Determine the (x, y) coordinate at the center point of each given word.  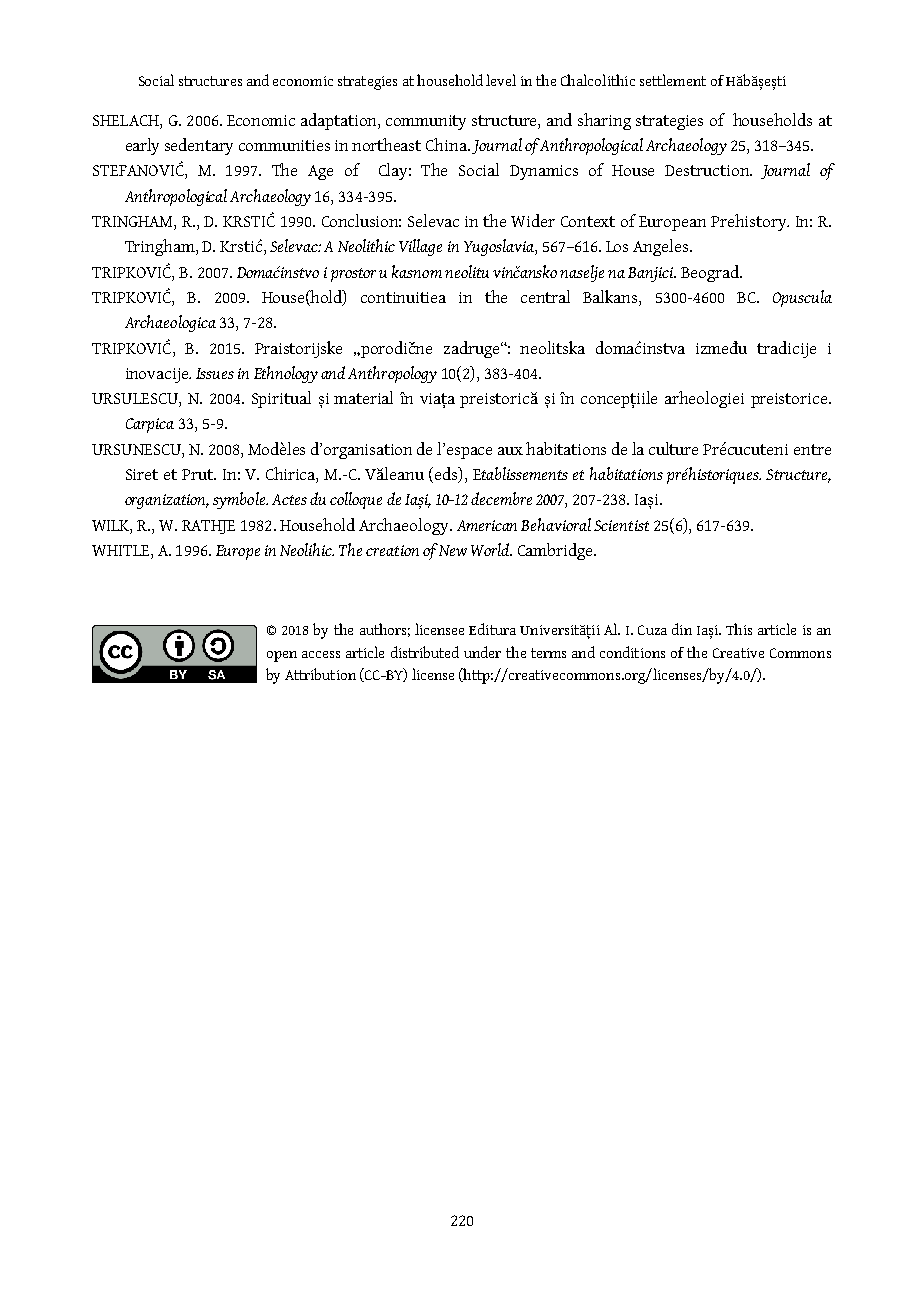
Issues (215, 373)
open (282, 656)
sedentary (199, 146)
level (501, 80)
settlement (673, 80)
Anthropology (392, 374)
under (482, 652)
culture (673, 448)
